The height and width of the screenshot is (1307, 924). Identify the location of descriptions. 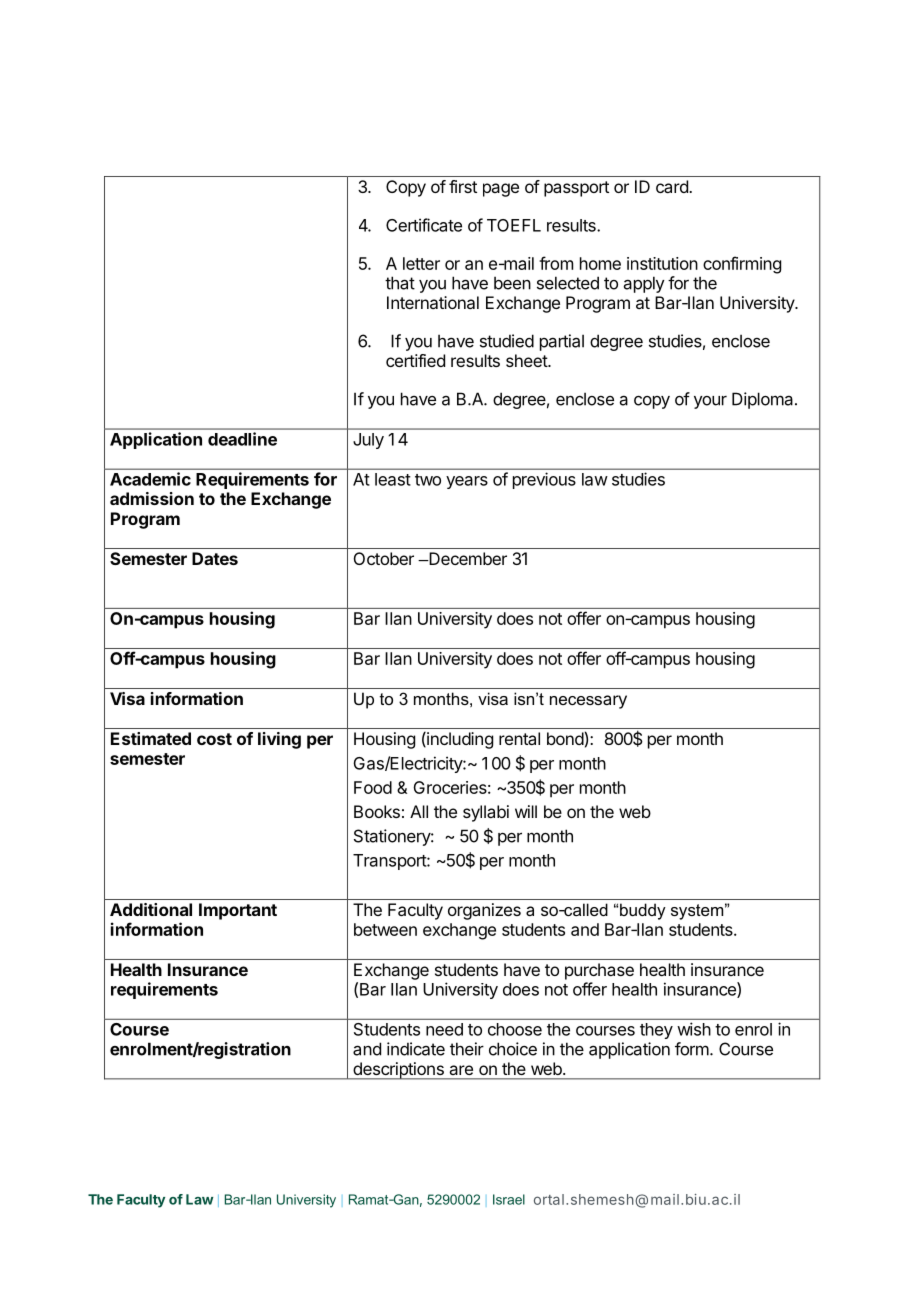
(398, 1071).
